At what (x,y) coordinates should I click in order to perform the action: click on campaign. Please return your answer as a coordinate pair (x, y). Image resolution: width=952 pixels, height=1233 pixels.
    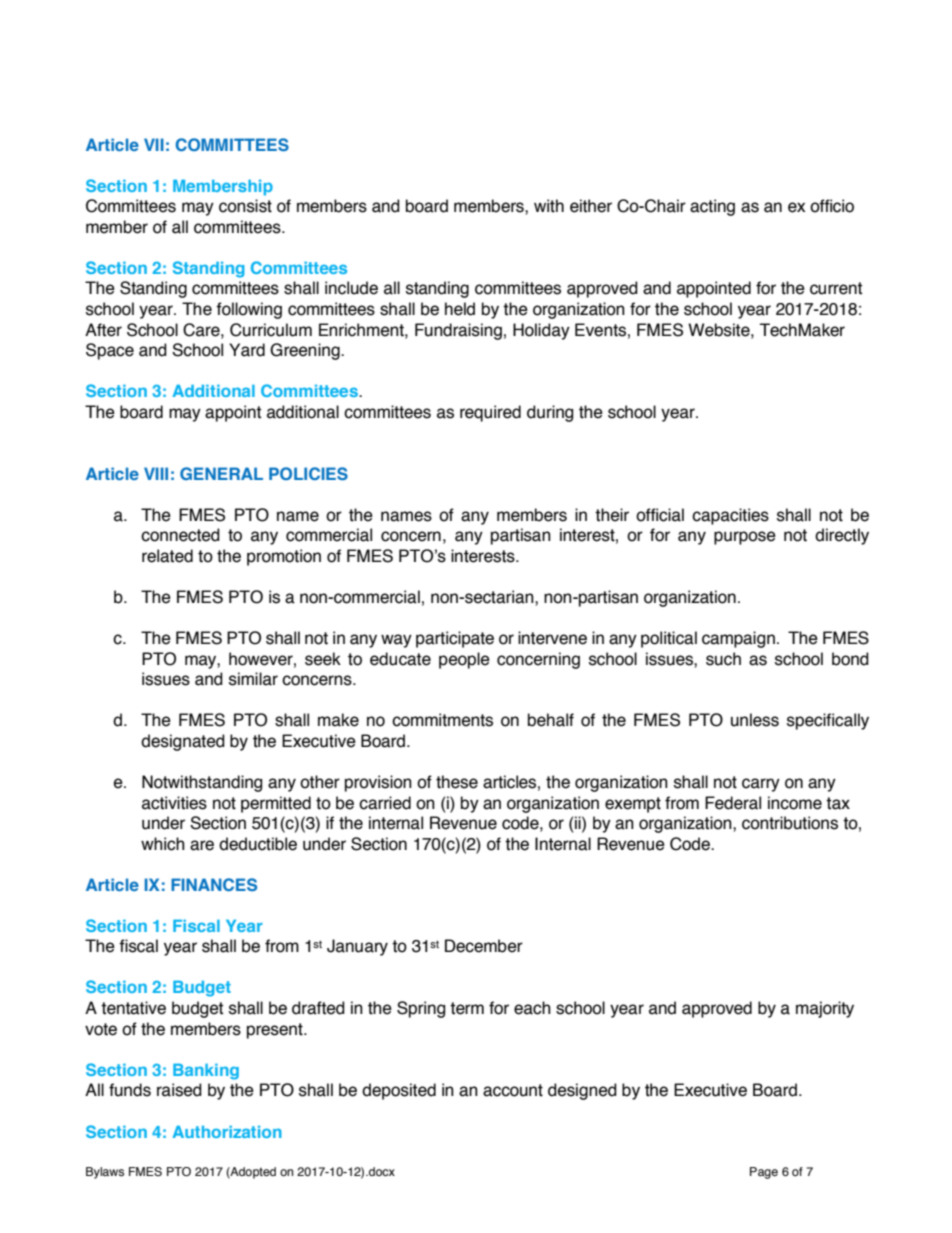
    Looking at the image, I should click on (738, 639).
